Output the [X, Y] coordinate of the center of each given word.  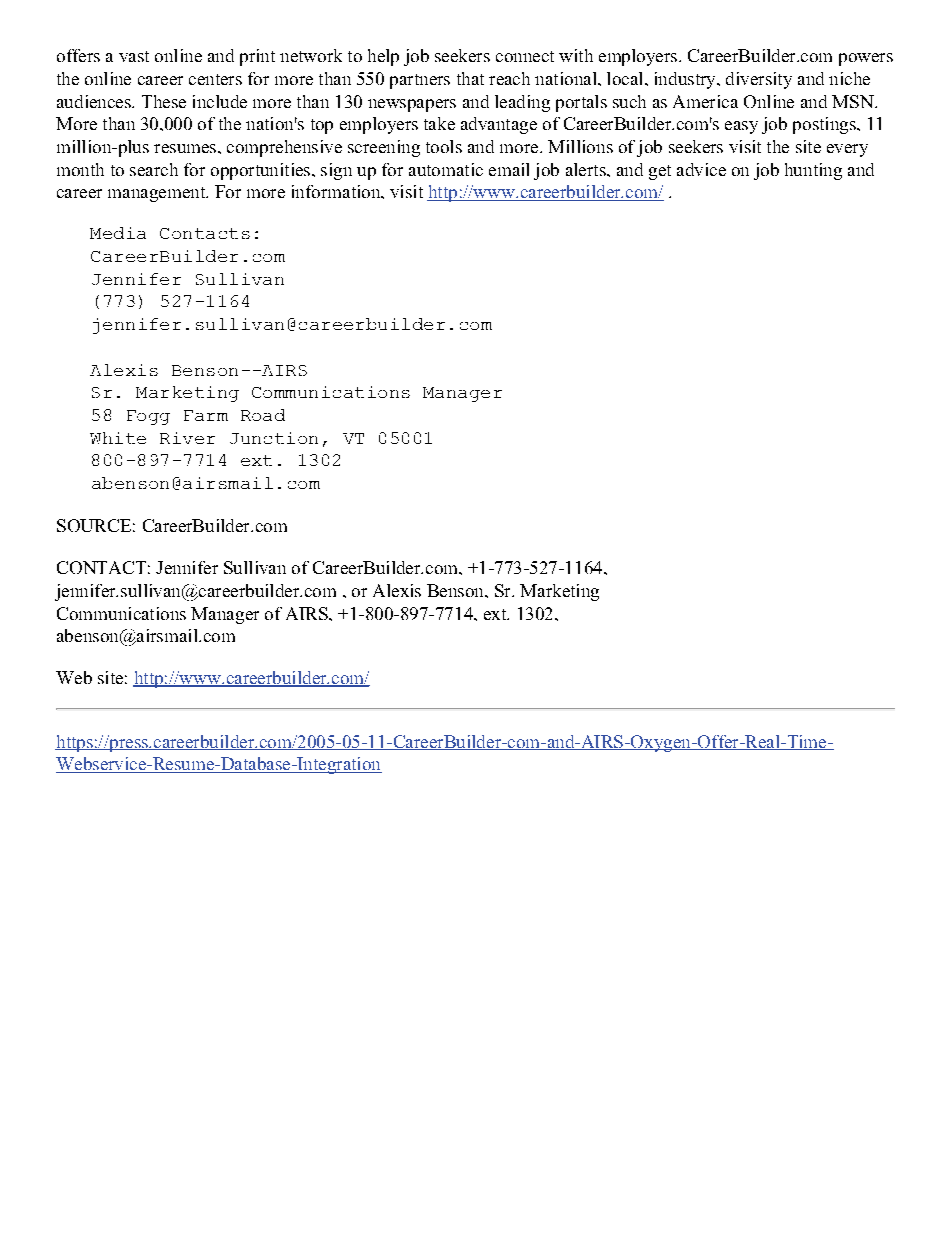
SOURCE [94, 525]
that [470, 78]
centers [215, 79]
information [337, 191]
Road [263, 415]
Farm [206, 415]
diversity [759, 80]
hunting [813, 171]
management [158, 194]
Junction [274, 438]
